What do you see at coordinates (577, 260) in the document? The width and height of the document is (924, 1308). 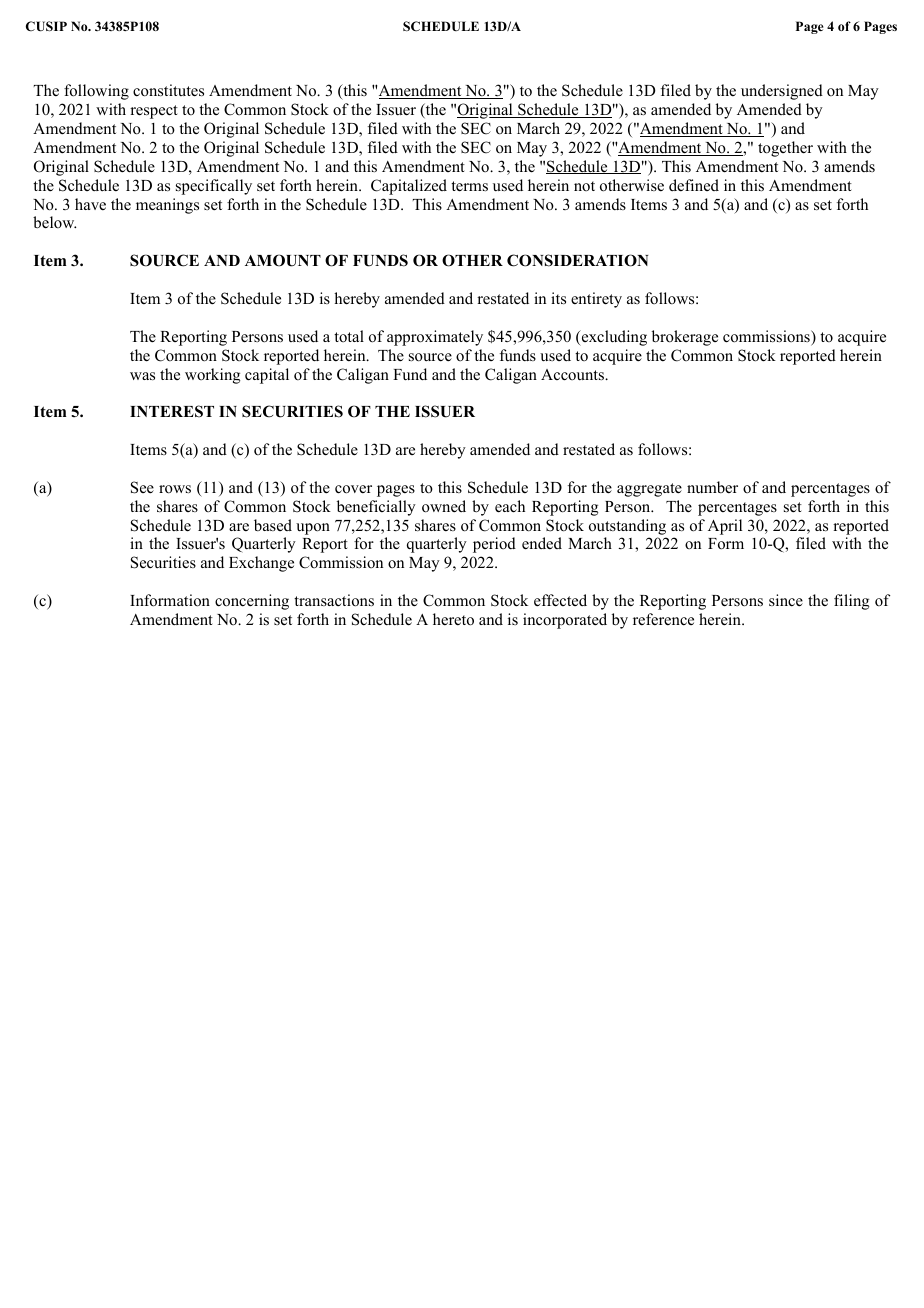 I see `CONSIDERATION` at bounding box center [577, 260].
